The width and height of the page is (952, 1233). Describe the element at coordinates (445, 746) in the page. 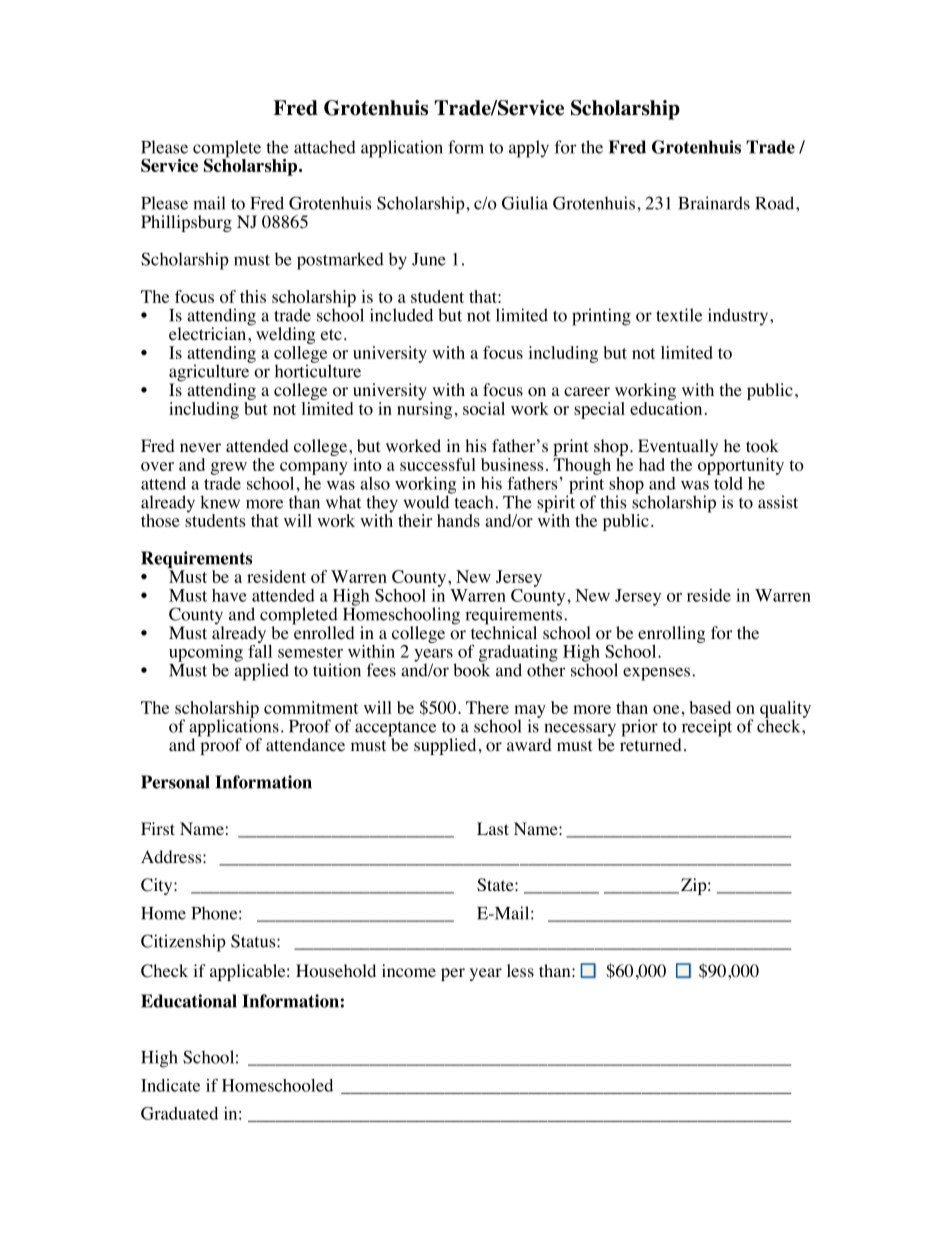

I see `supplied` at that location.
